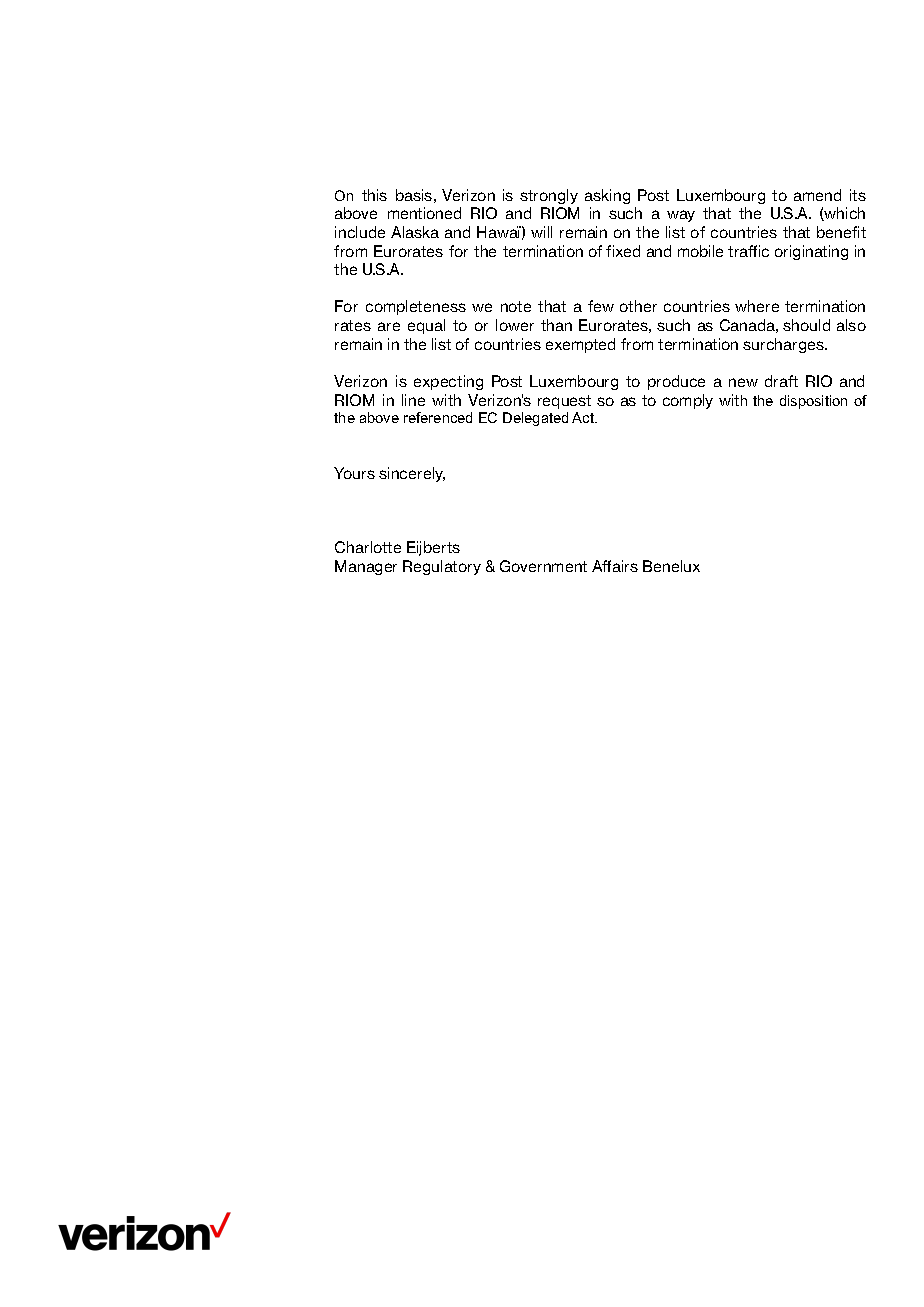 The height and width of the screenshot is (1307, 924). I want to click on exempted, so click(580, 345).
